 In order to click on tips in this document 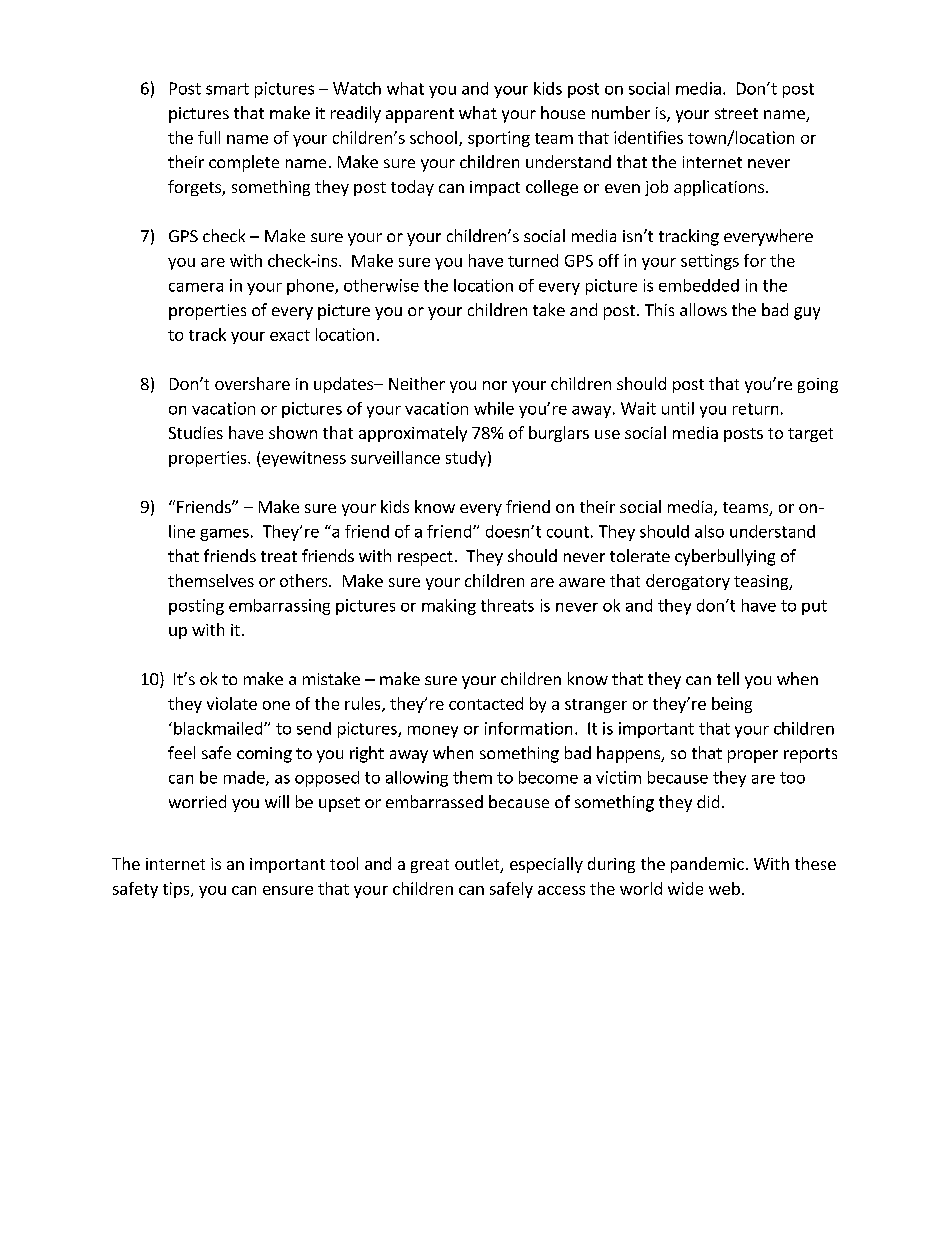, I will do `click(177, 890)`.
